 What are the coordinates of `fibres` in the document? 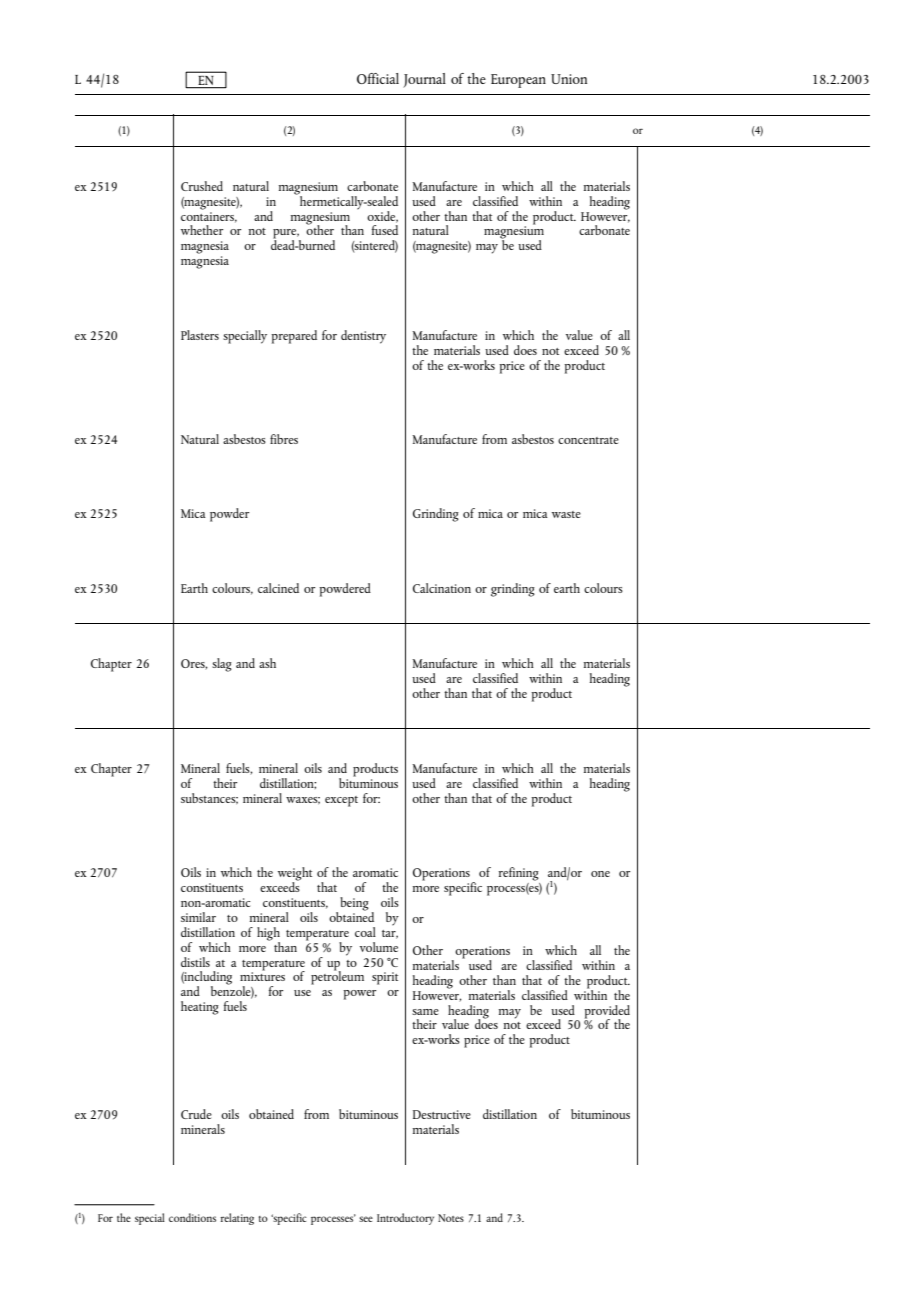 It's located at (284, 439).
